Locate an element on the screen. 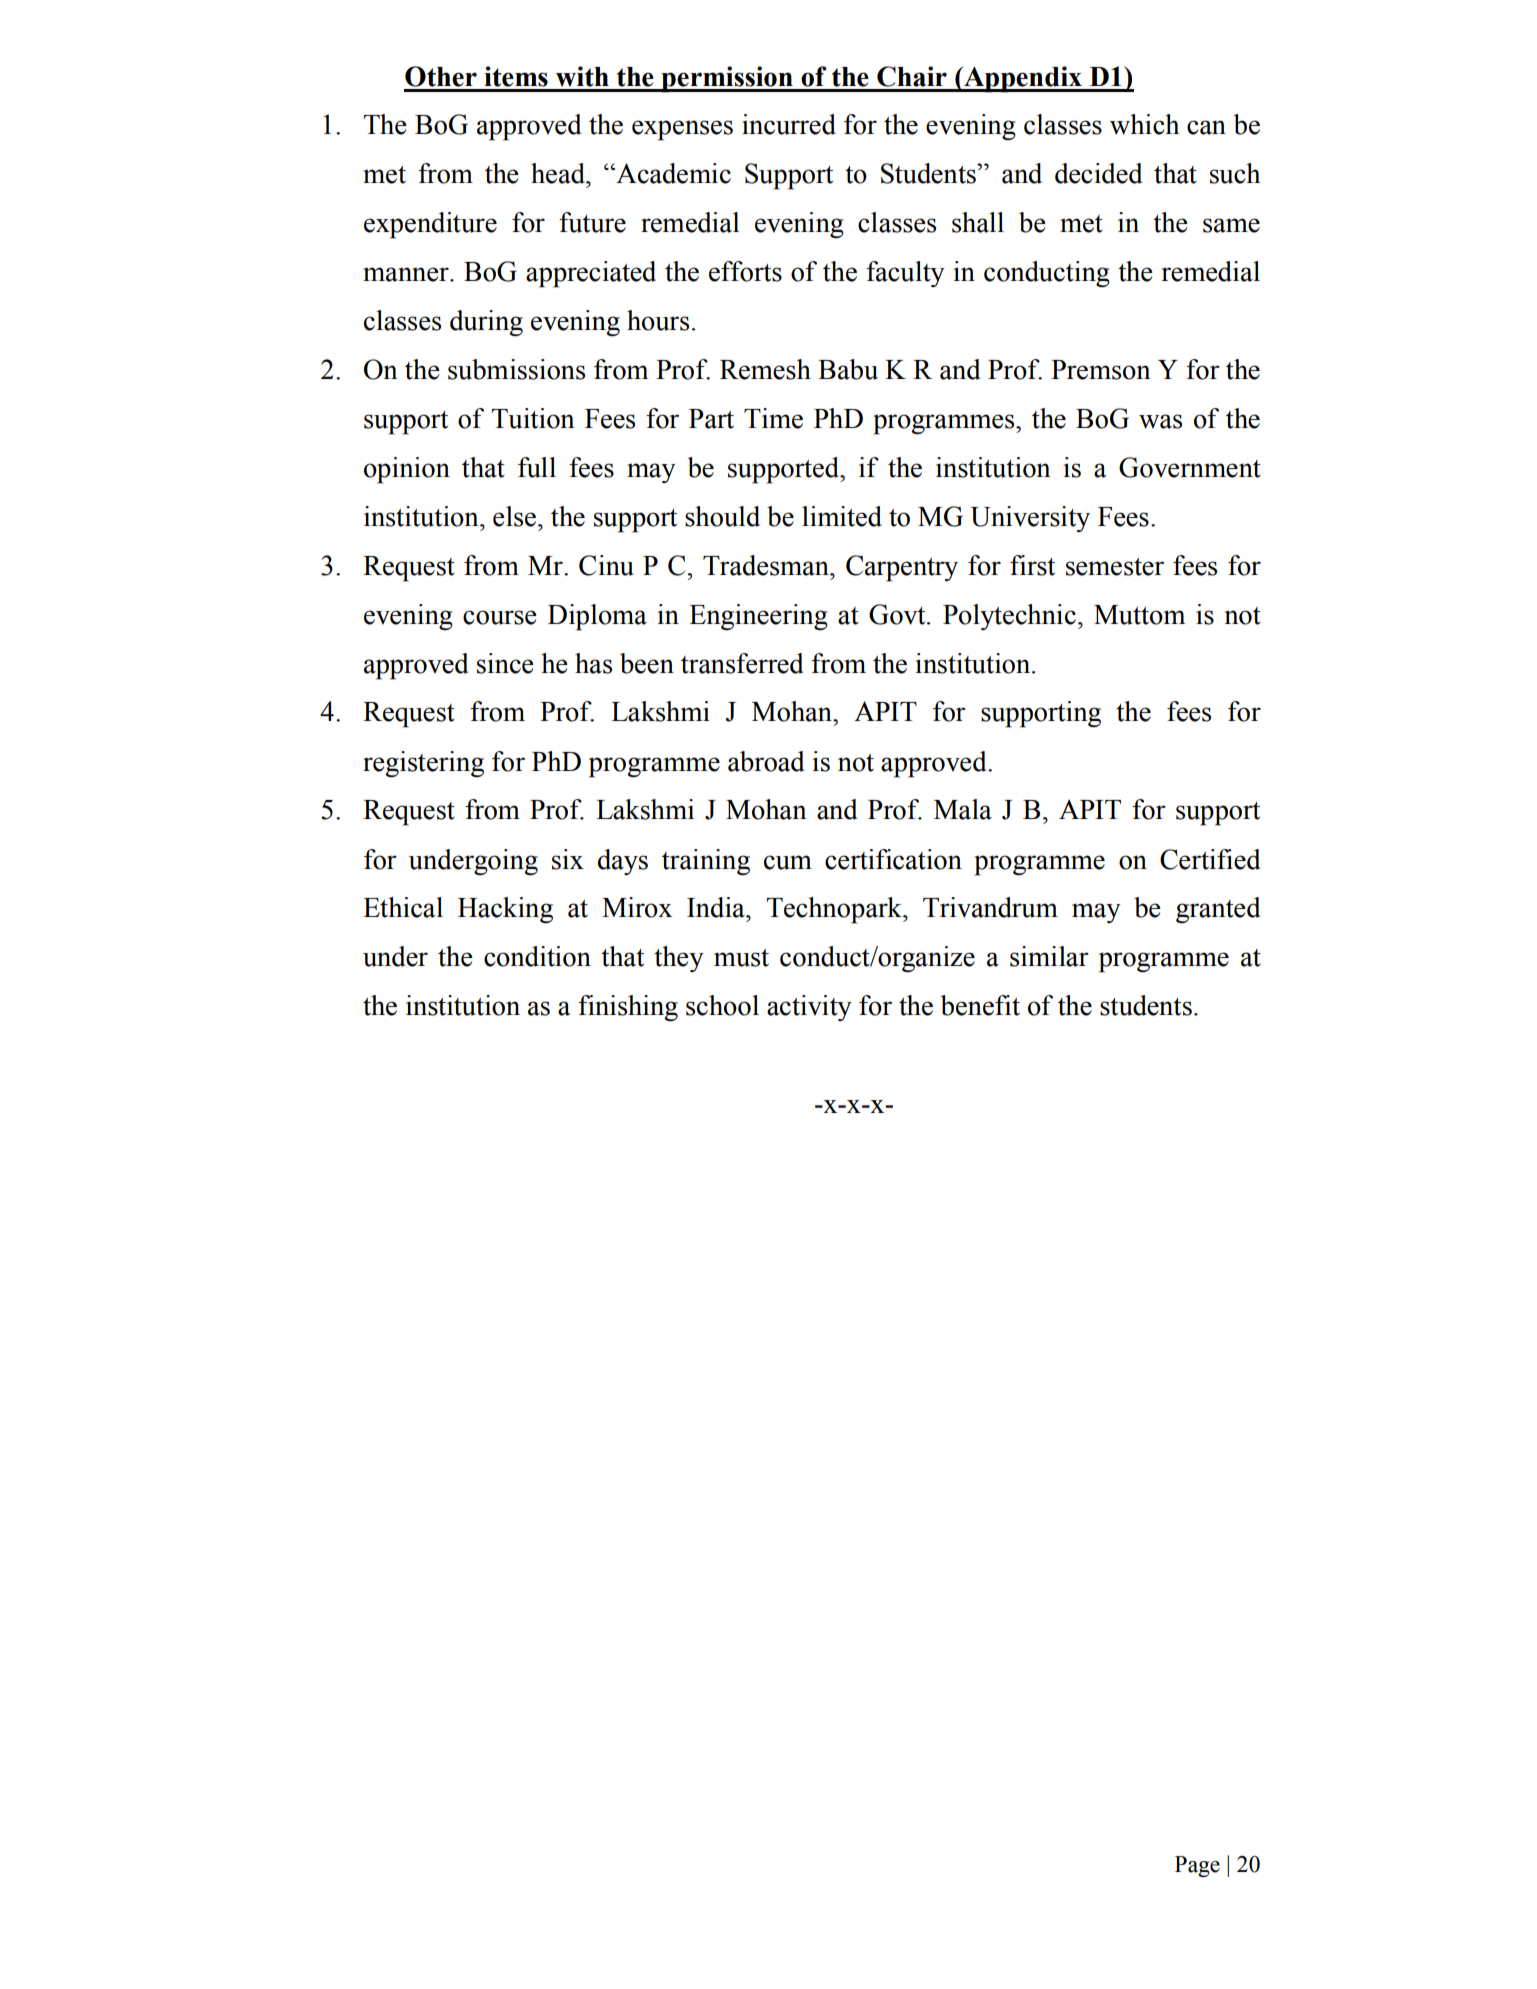 The width and height of the screenshot is (1537, 1989). head is located at coordinates (559, 173).
